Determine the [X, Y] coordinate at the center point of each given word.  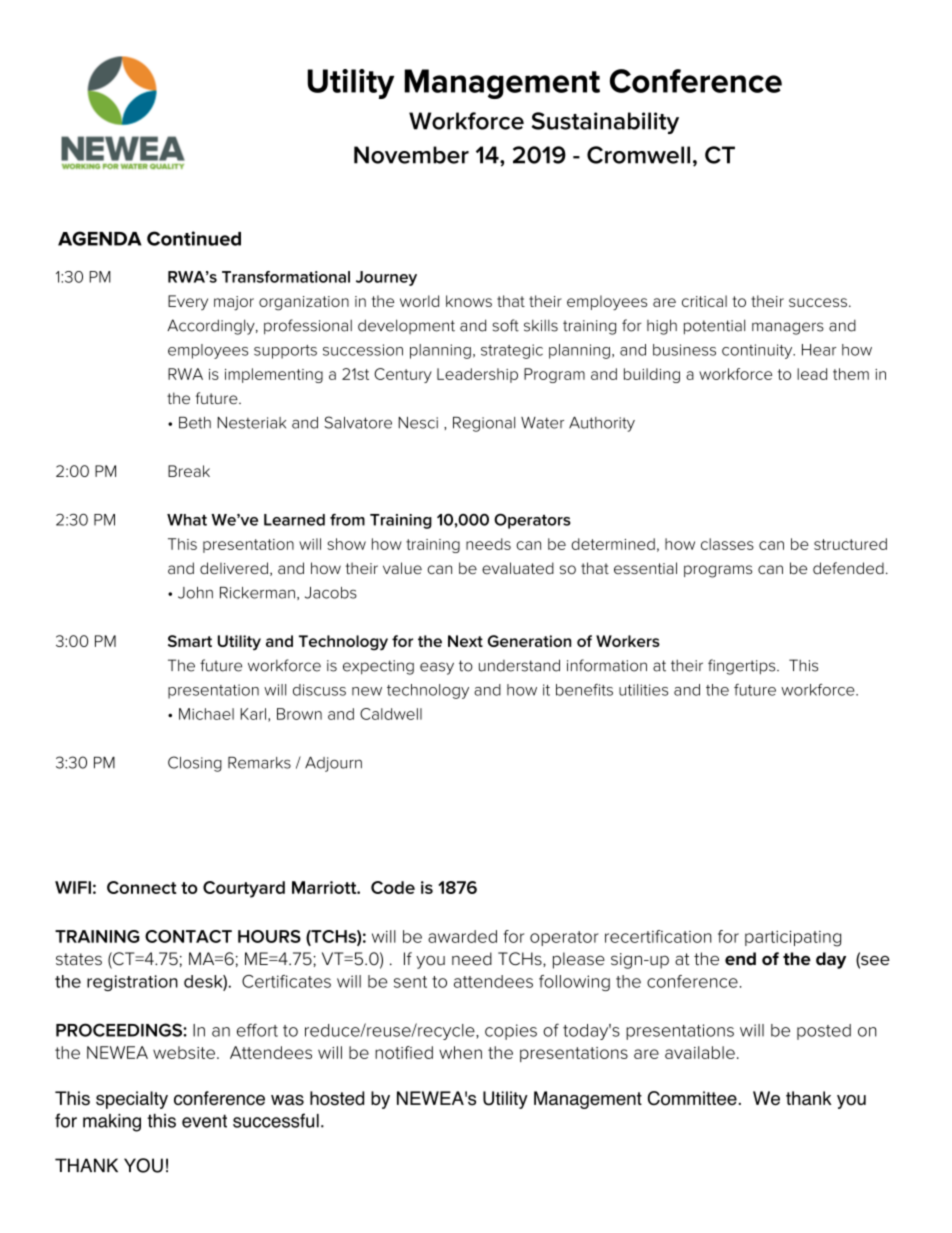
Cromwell [638, 155]
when [460, 1052]
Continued [194, 238]
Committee [692, 1098]
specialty [132, 1100]
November [411, 155]
